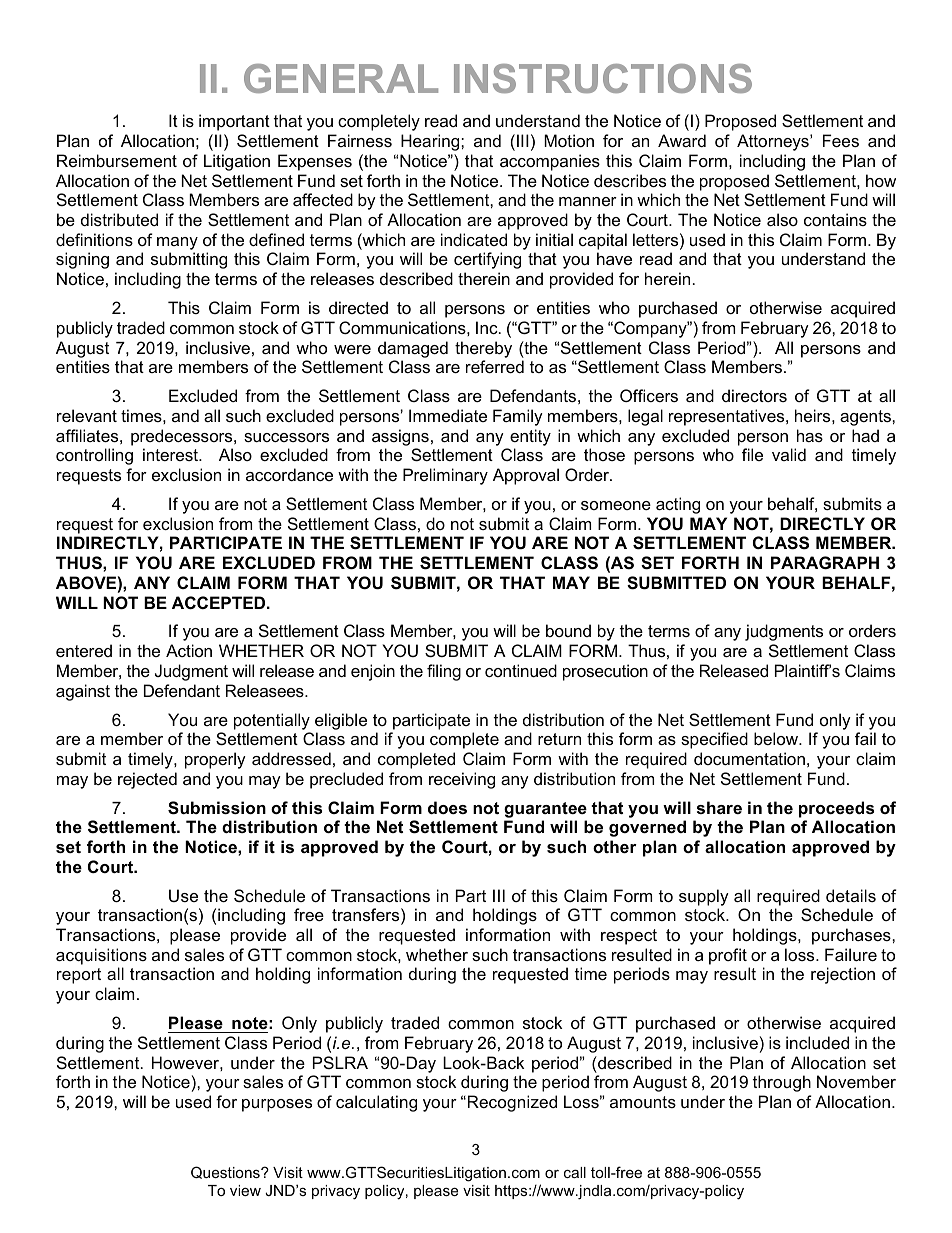 The width and height of the page is (952, 1233). I want to click on Hearing, so click(431, 142).
